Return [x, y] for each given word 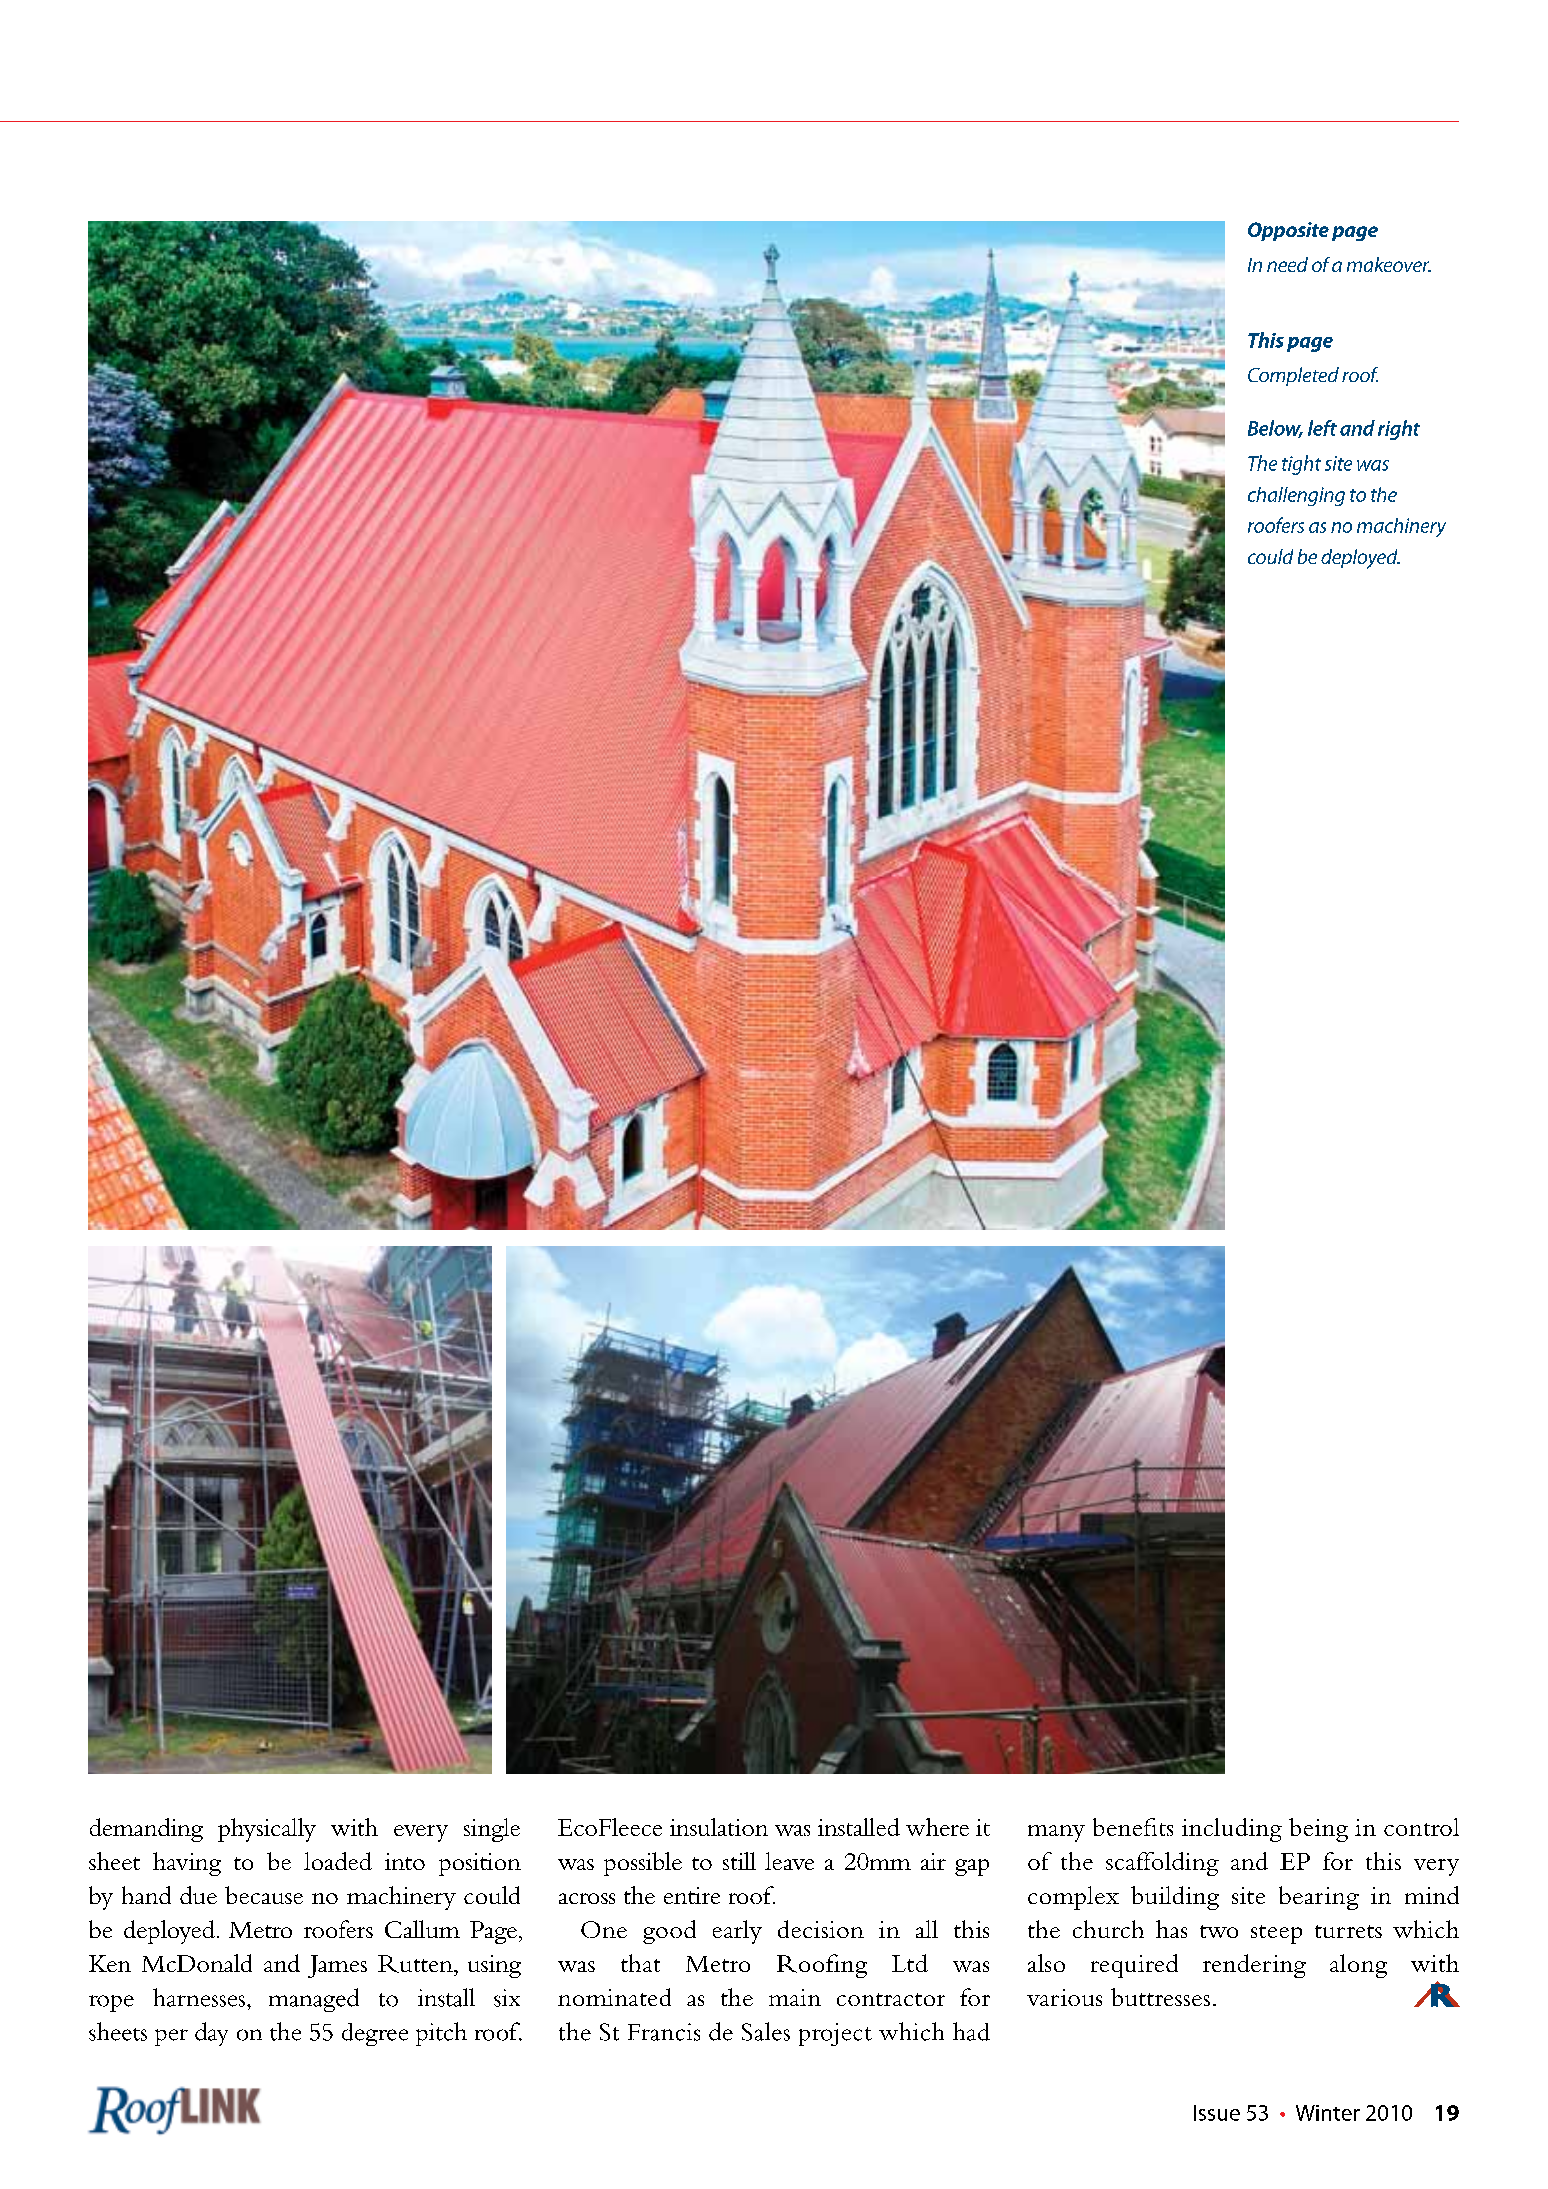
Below [1275, 429]
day [211, 2034]
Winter [1328, 2113]
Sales [766, 2031]
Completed [1293, 376]
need [1287, 264]
